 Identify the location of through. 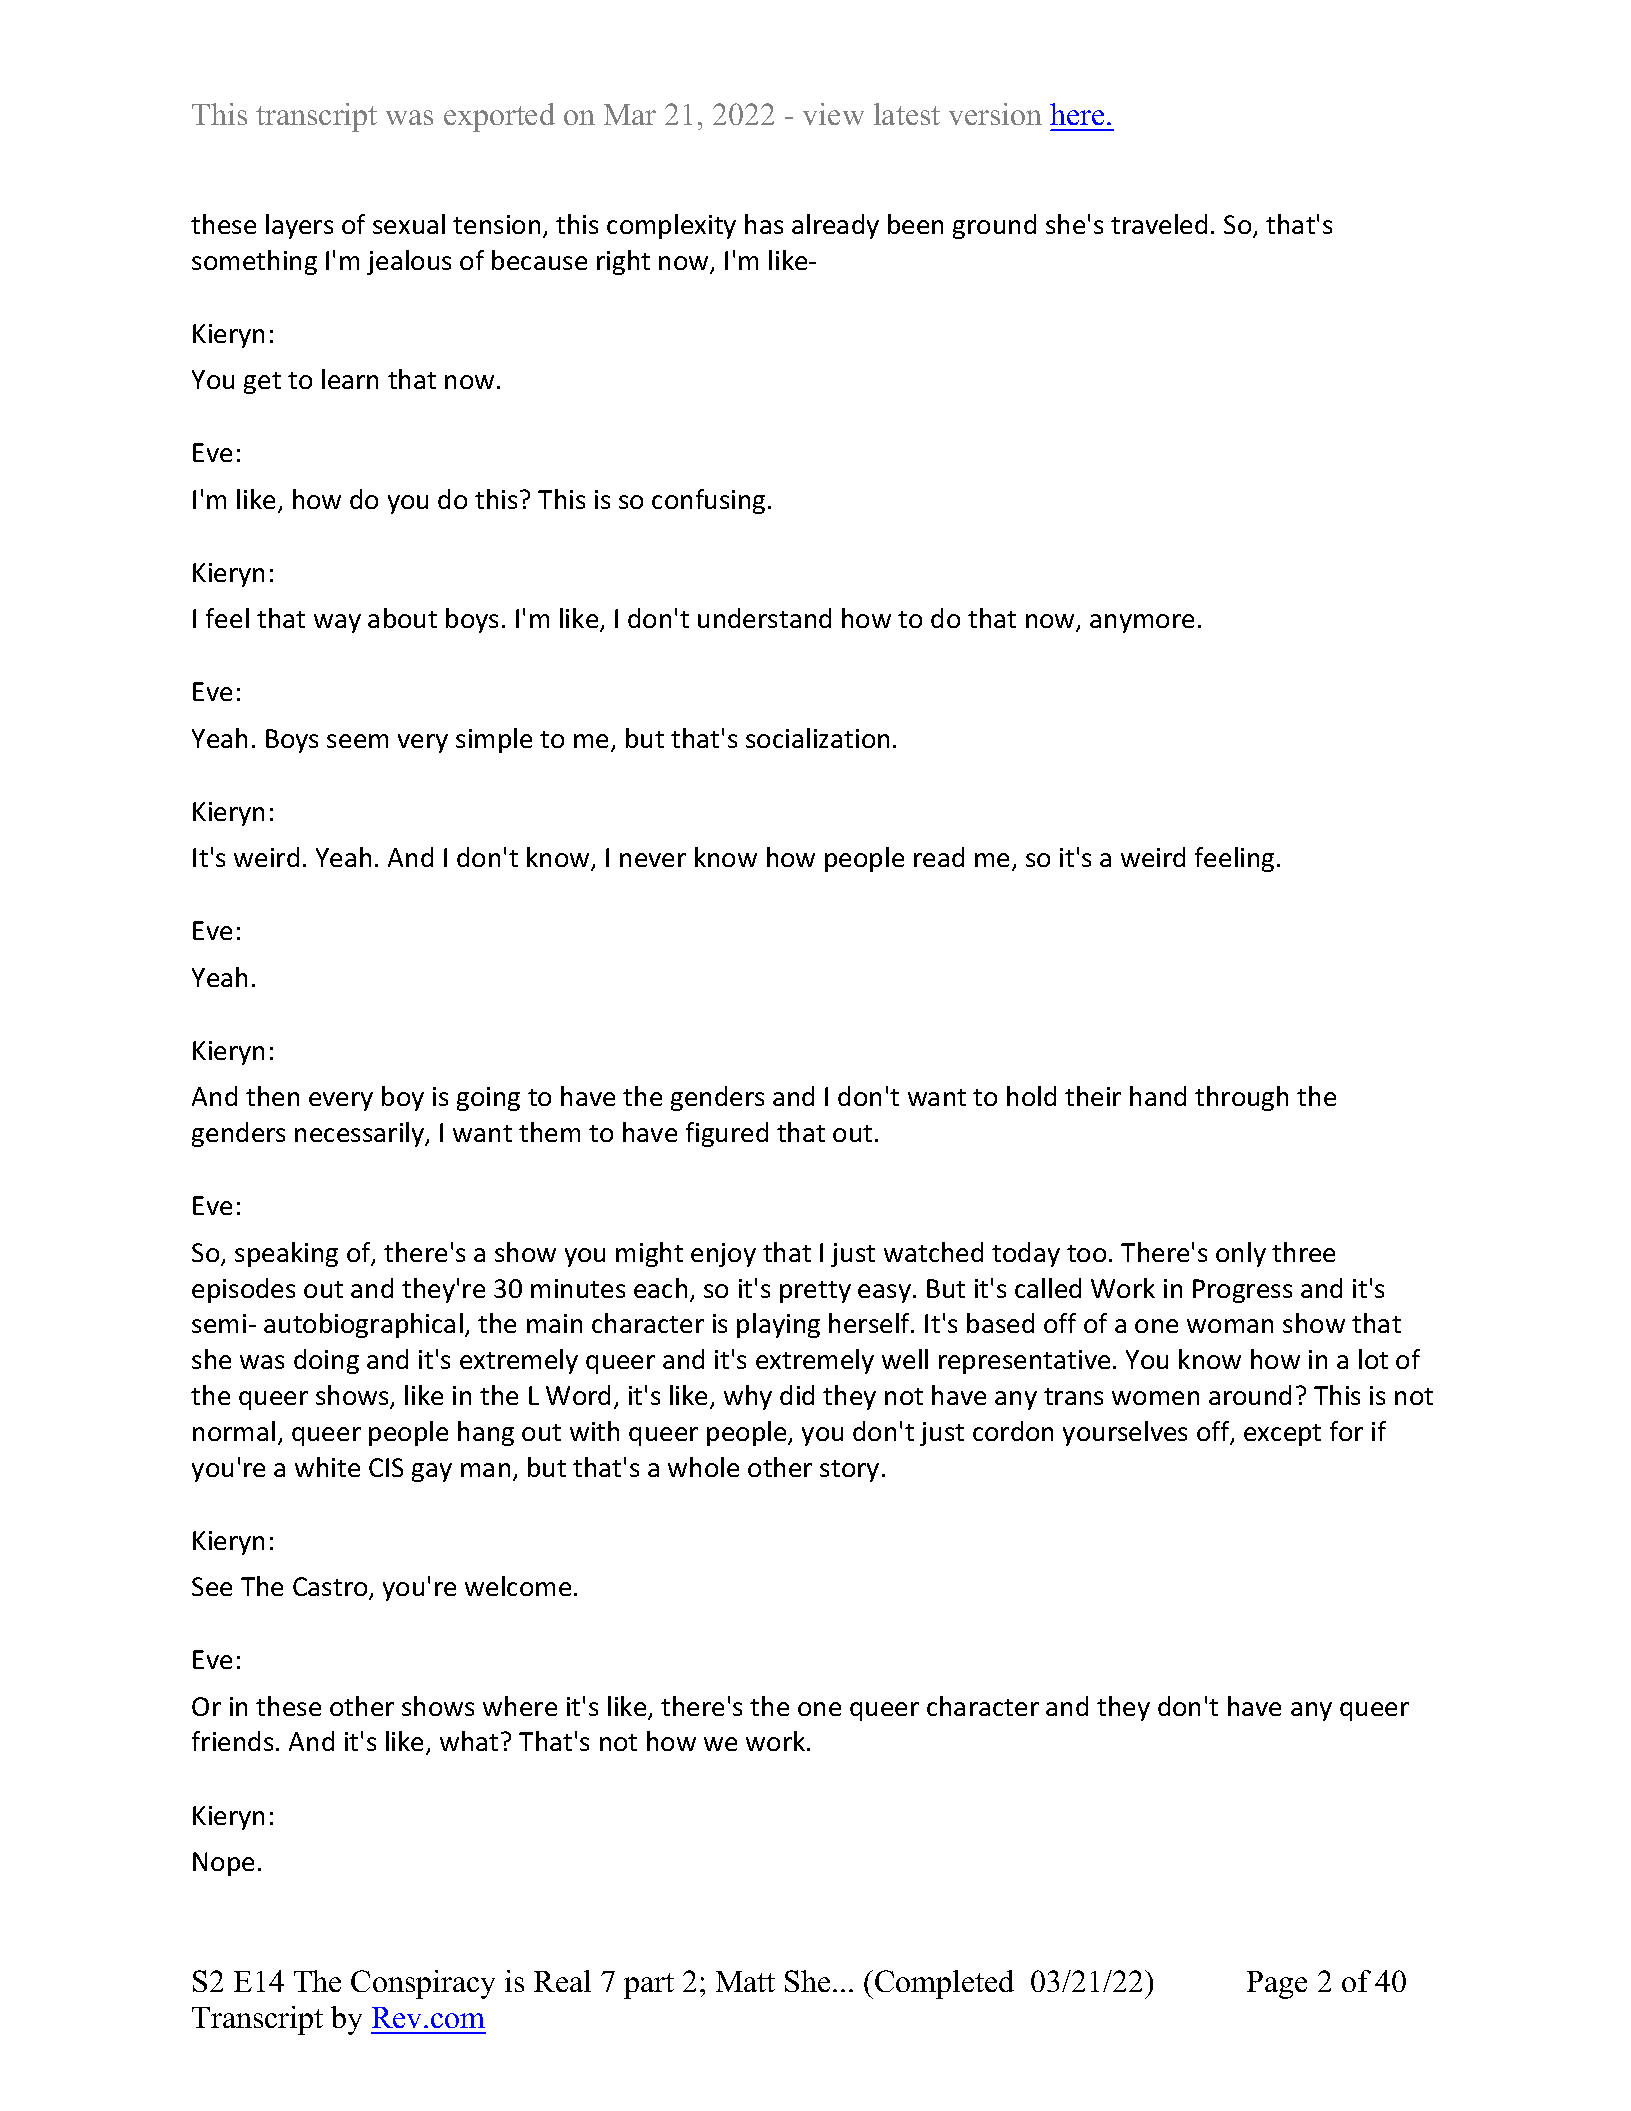
(1241, 1098).
